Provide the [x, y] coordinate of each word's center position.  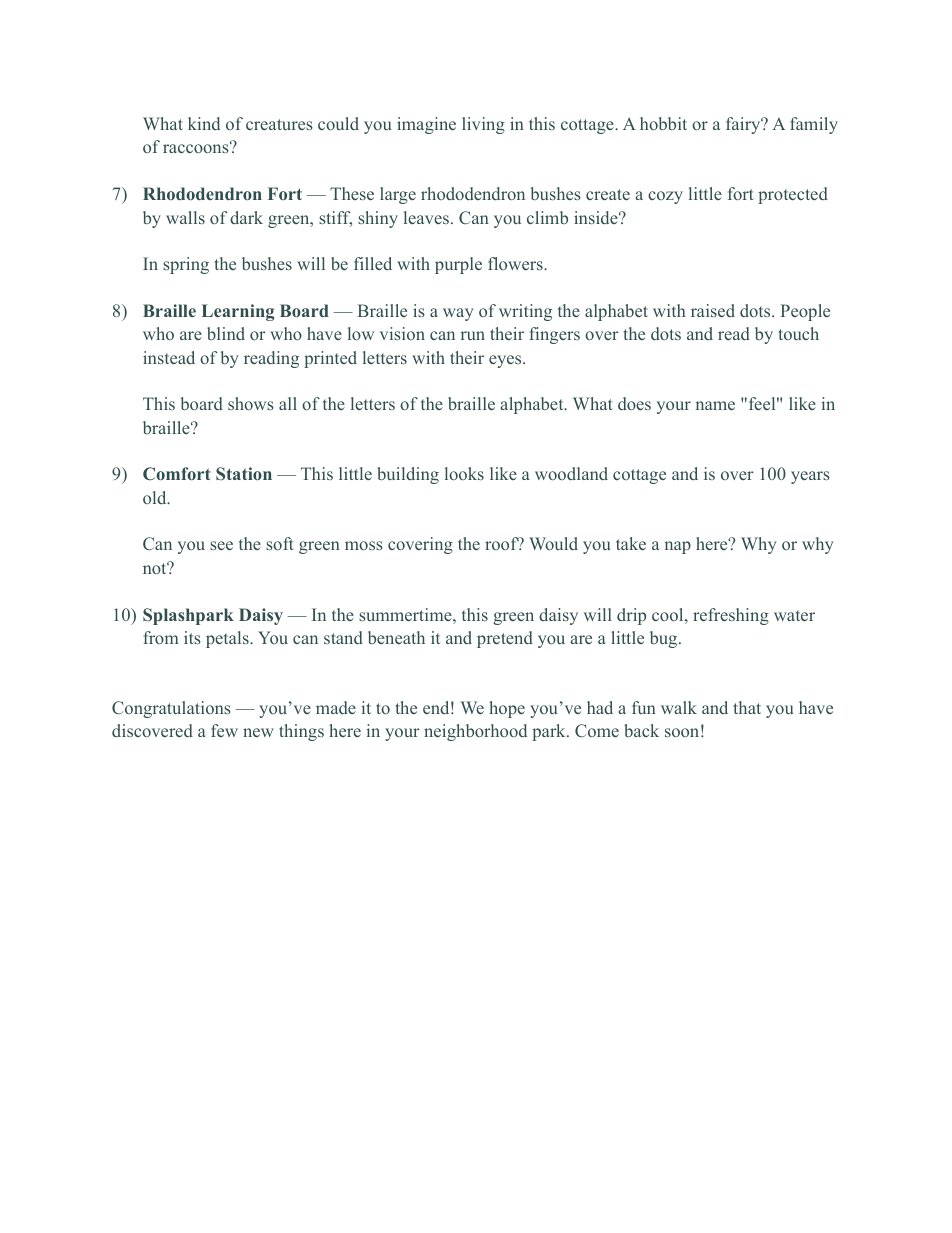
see [221, 545]
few [224, 730]
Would [553, 543]
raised [713, 310]
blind [226, 333]
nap [678, 547]
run [473, 335]
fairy [744, 125]
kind [204, 123]
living [483, 125]
